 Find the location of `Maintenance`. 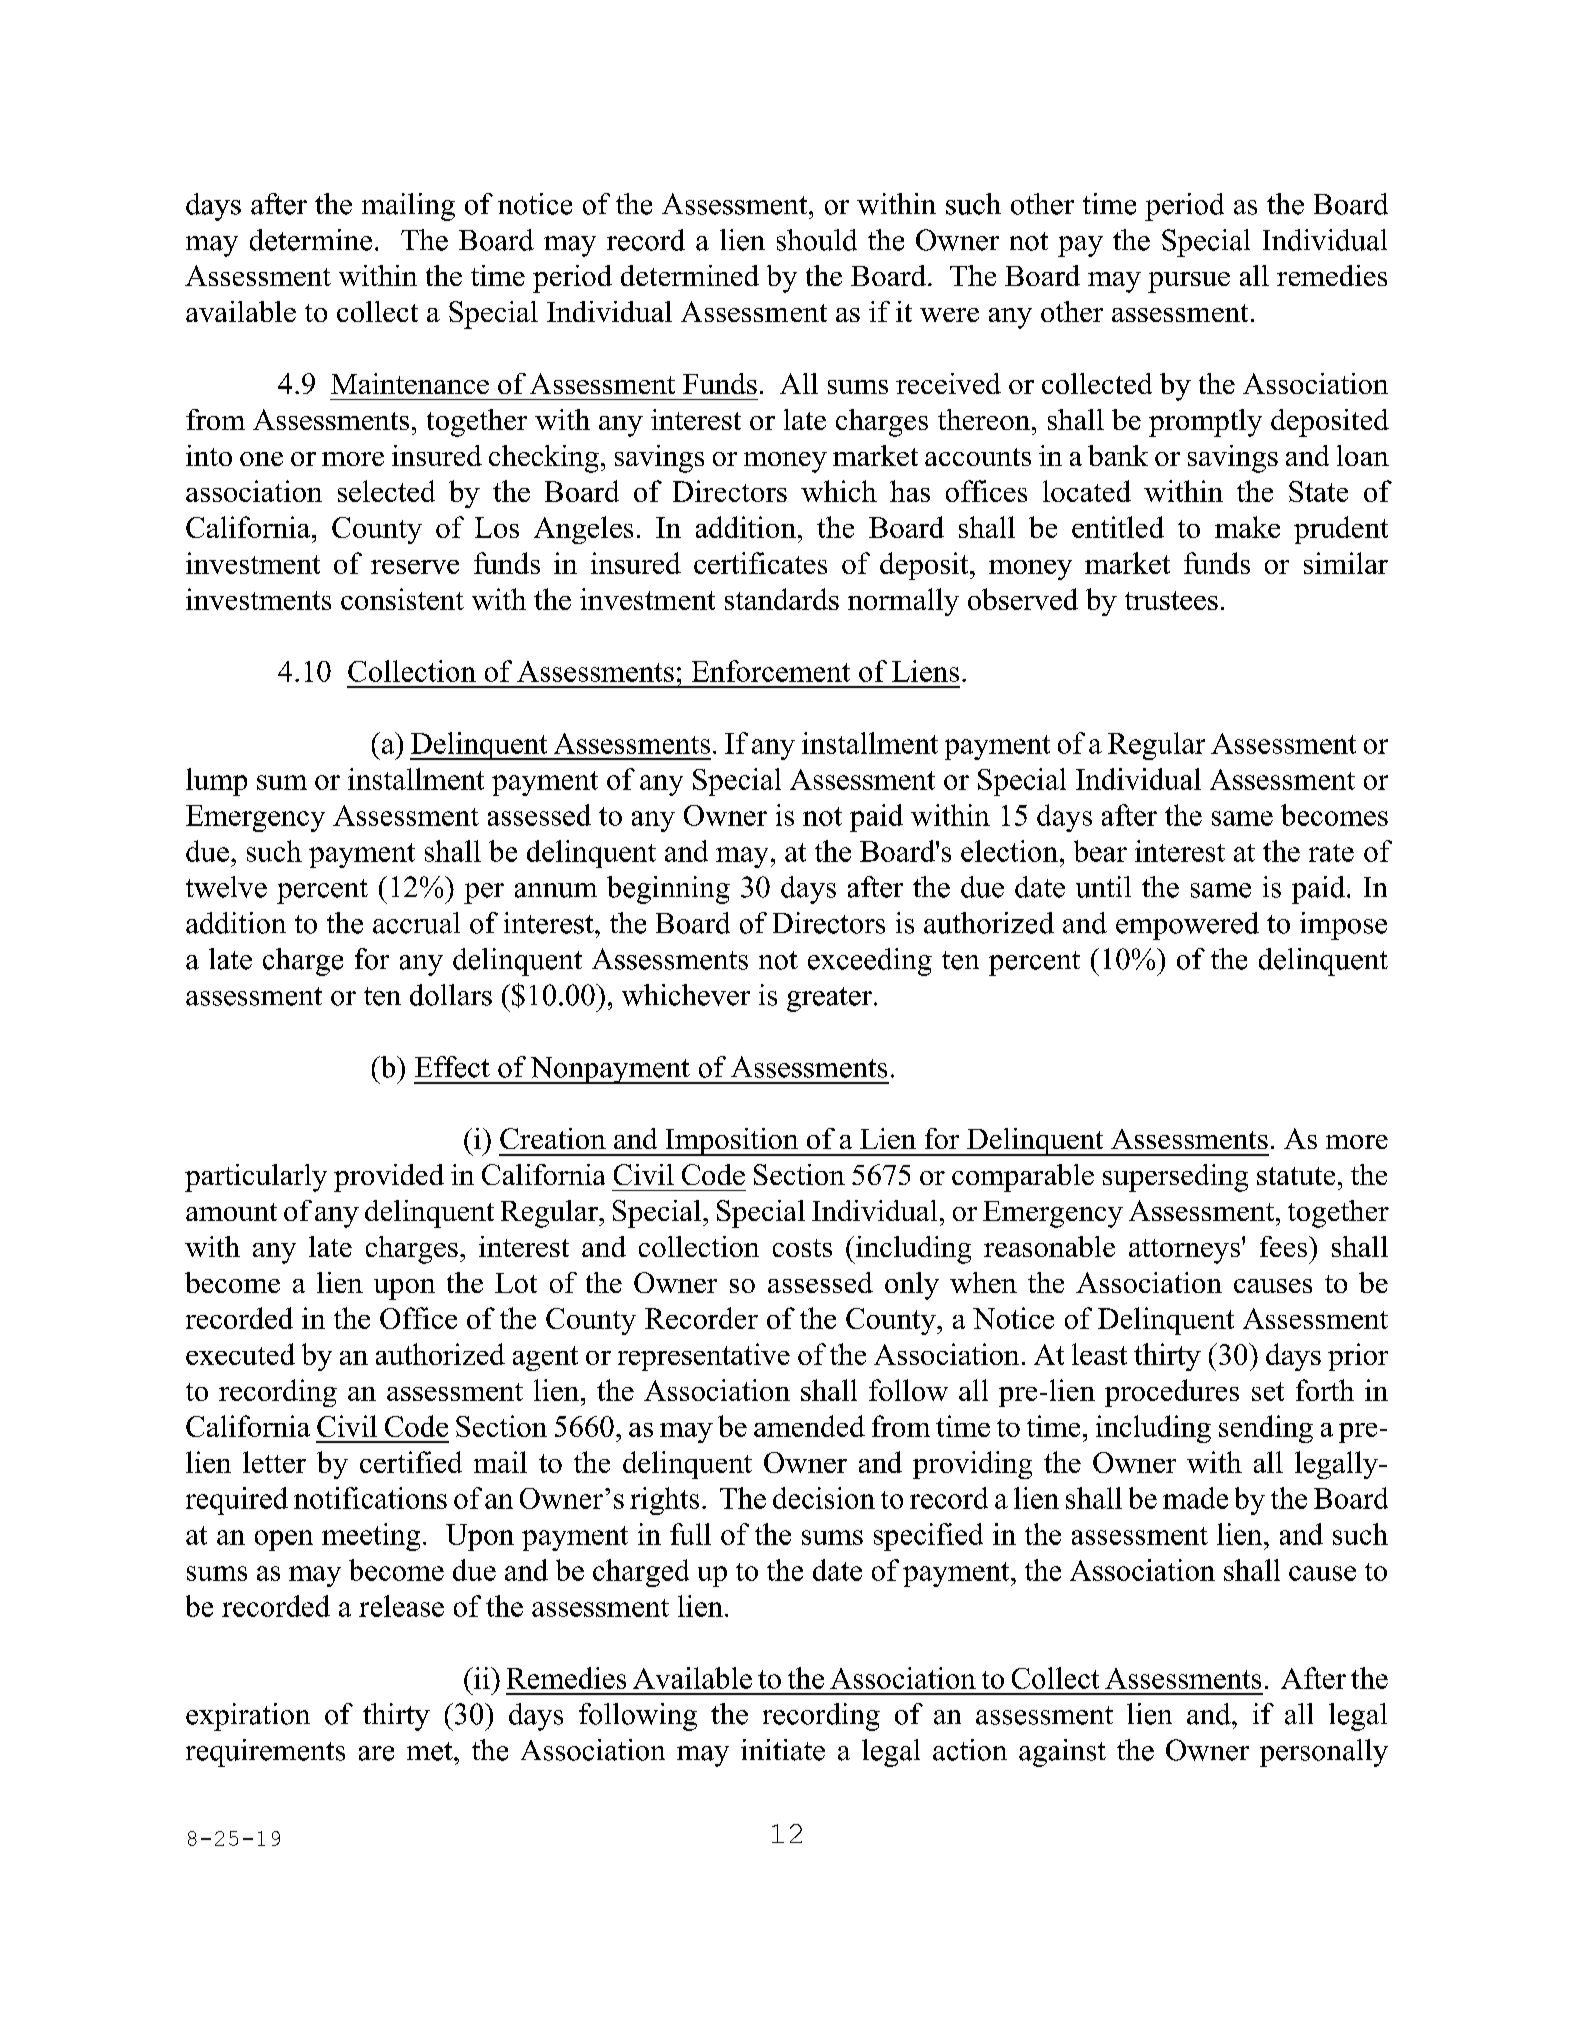

Maintenance is located at coordinates (410, 383).
